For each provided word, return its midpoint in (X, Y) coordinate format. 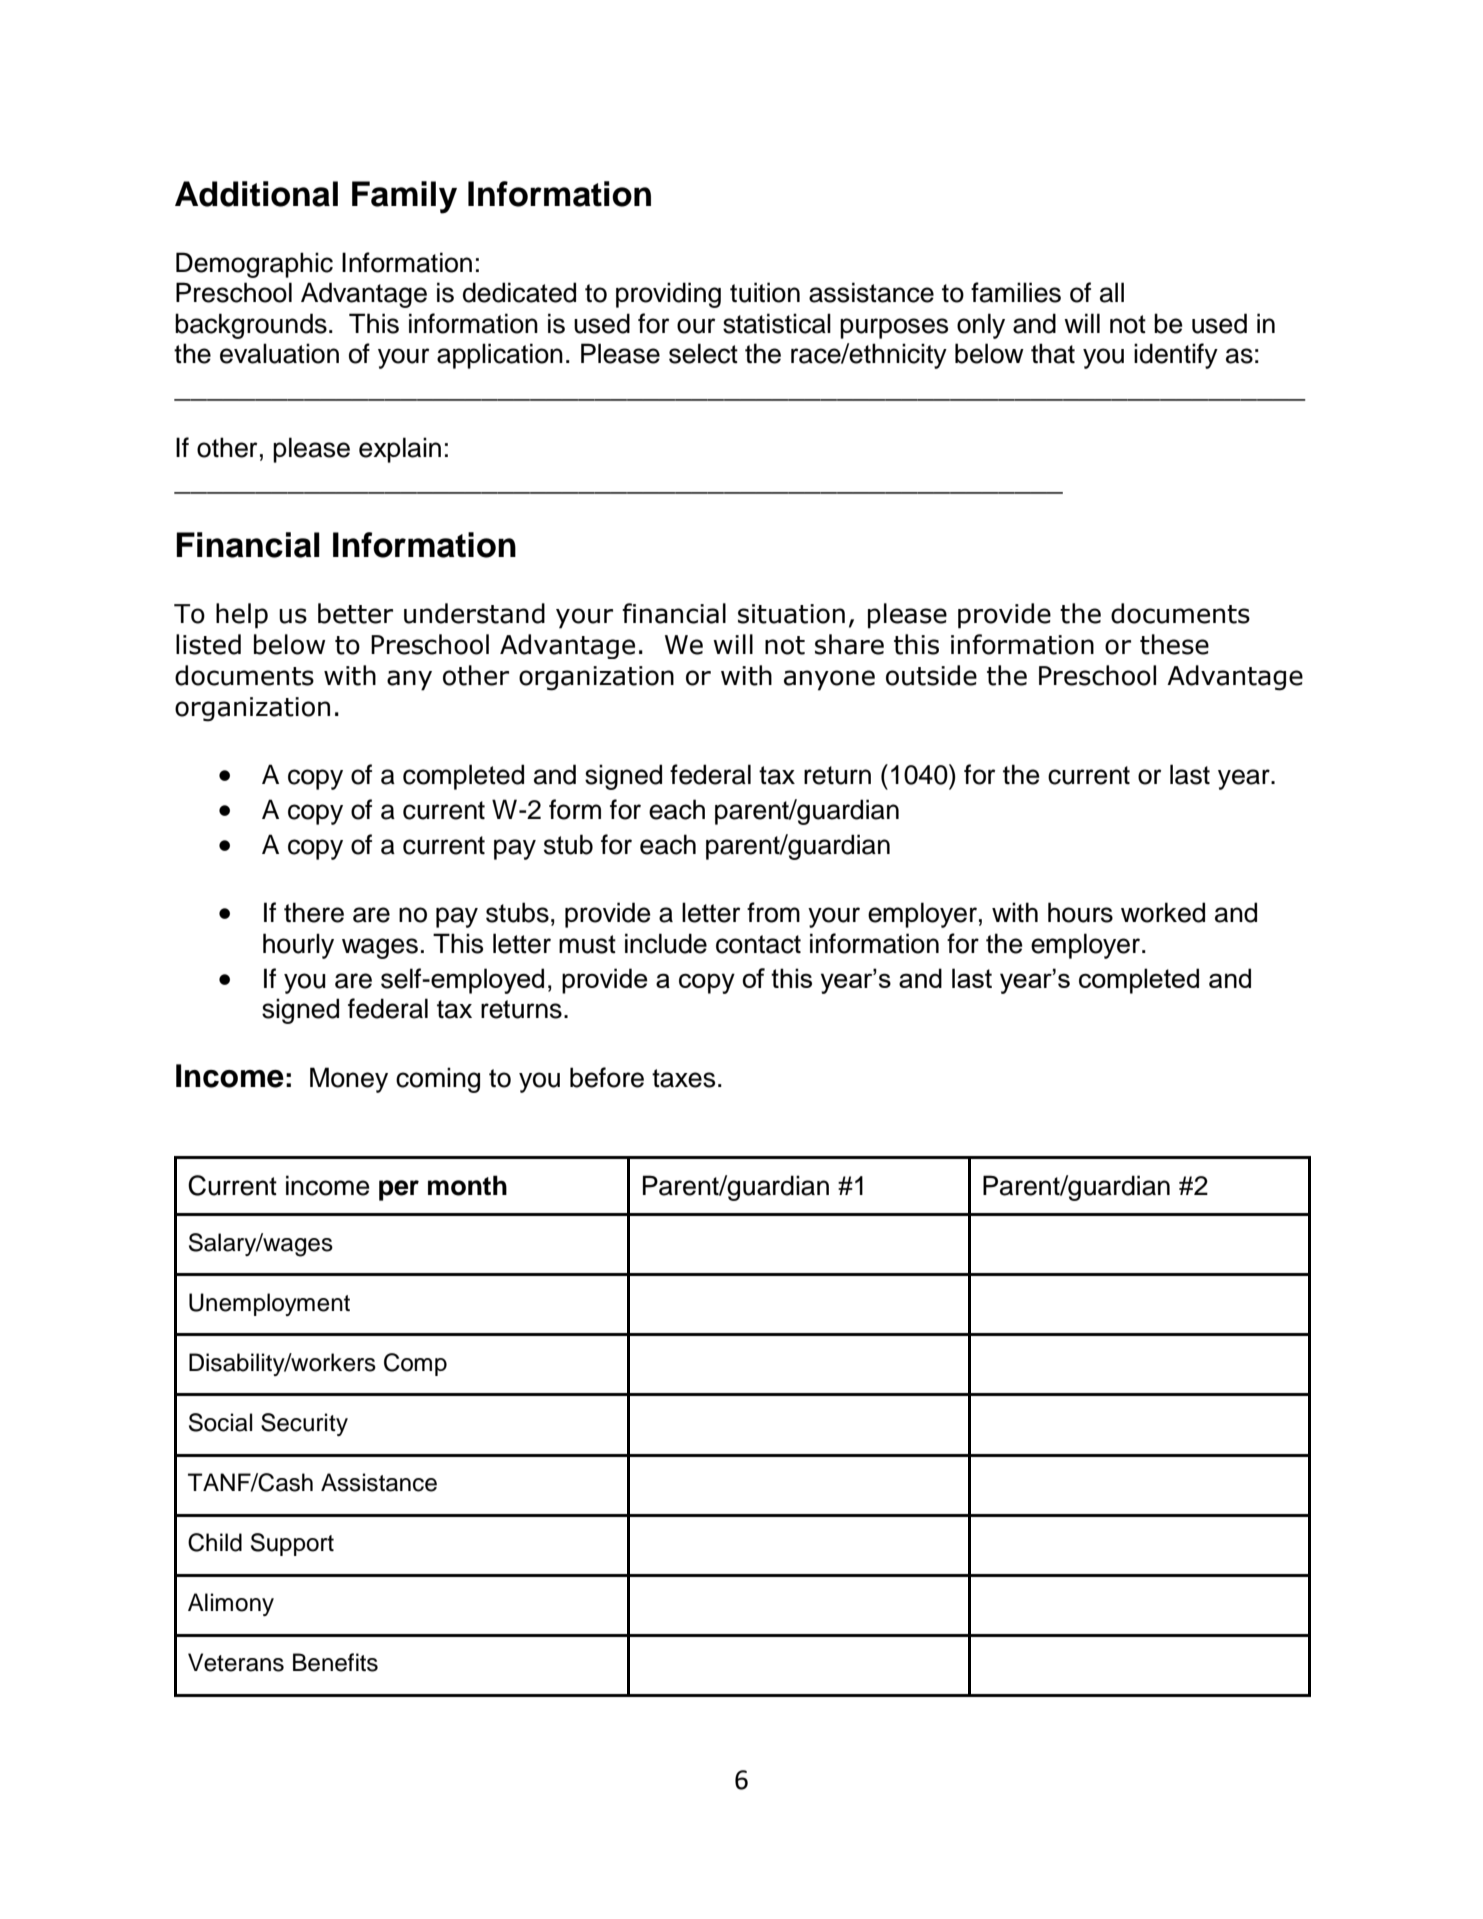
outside (931, 675)
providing (668, 295)
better (355, 613)
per (399, 1190)
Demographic (254, 265)
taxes (683, 1078)
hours (1080, 912)
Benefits (335, 1662)
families (1016, 292)
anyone (829, 680)
